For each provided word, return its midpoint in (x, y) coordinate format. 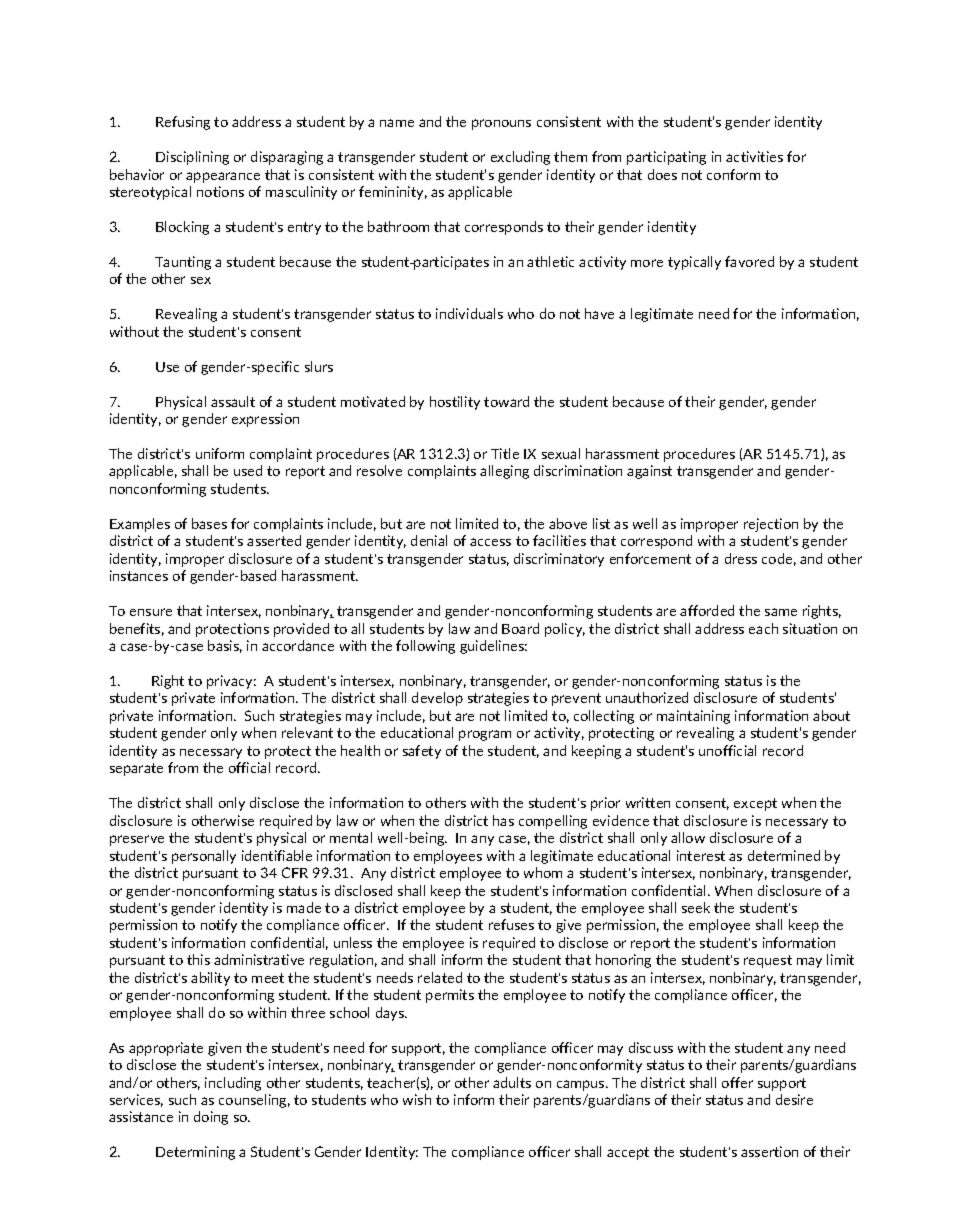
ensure (151, 612)
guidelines (493, 647)
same (781, 612)
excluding (520, 158)
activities (754, 156)
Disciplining (192, 158)
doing (211, 1118)
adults (512, 1082)
